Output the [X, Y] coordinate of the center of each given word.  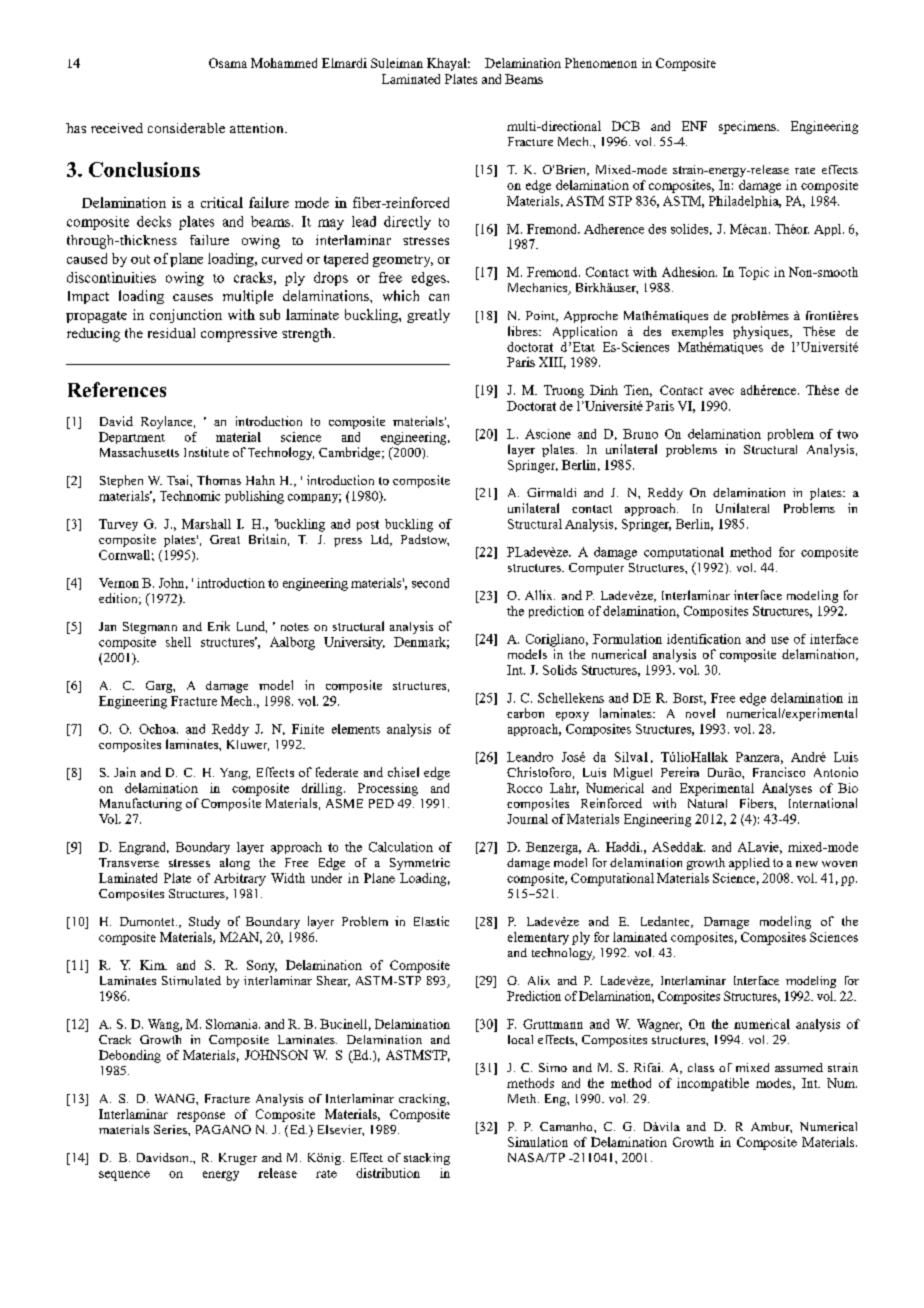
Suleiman [397, 63]
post [368, 525]
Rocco [524, 788]
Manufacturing [141, 804]
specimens [748, 127]
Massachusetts [139, 452]
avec [721, 391]
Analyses [787, 789]
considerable [186, 128]
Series [171, 1129]
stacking [427, 1159]
